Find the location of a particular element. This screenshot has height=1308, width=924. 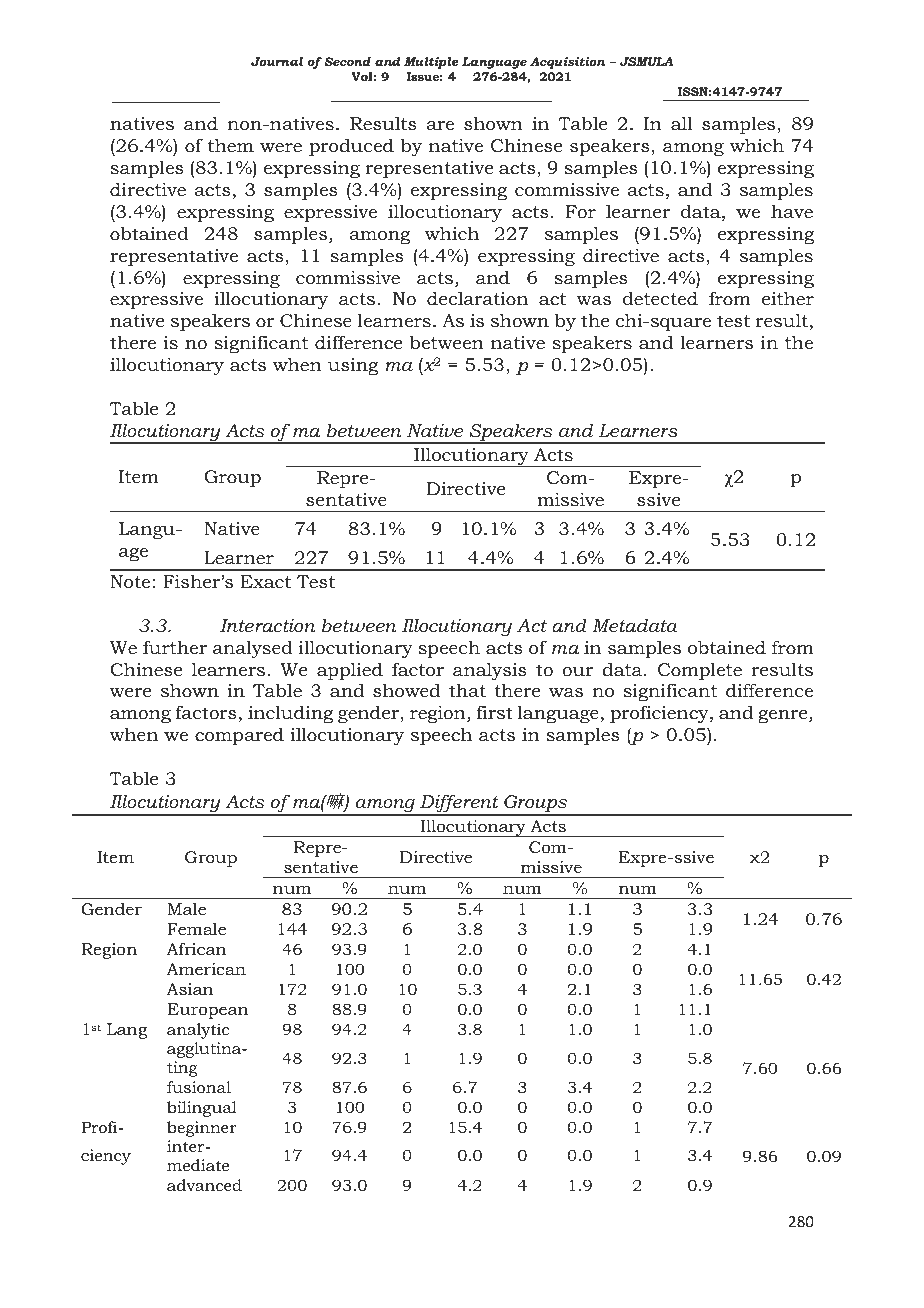

advanced is located at coordinates (204, 1185).
